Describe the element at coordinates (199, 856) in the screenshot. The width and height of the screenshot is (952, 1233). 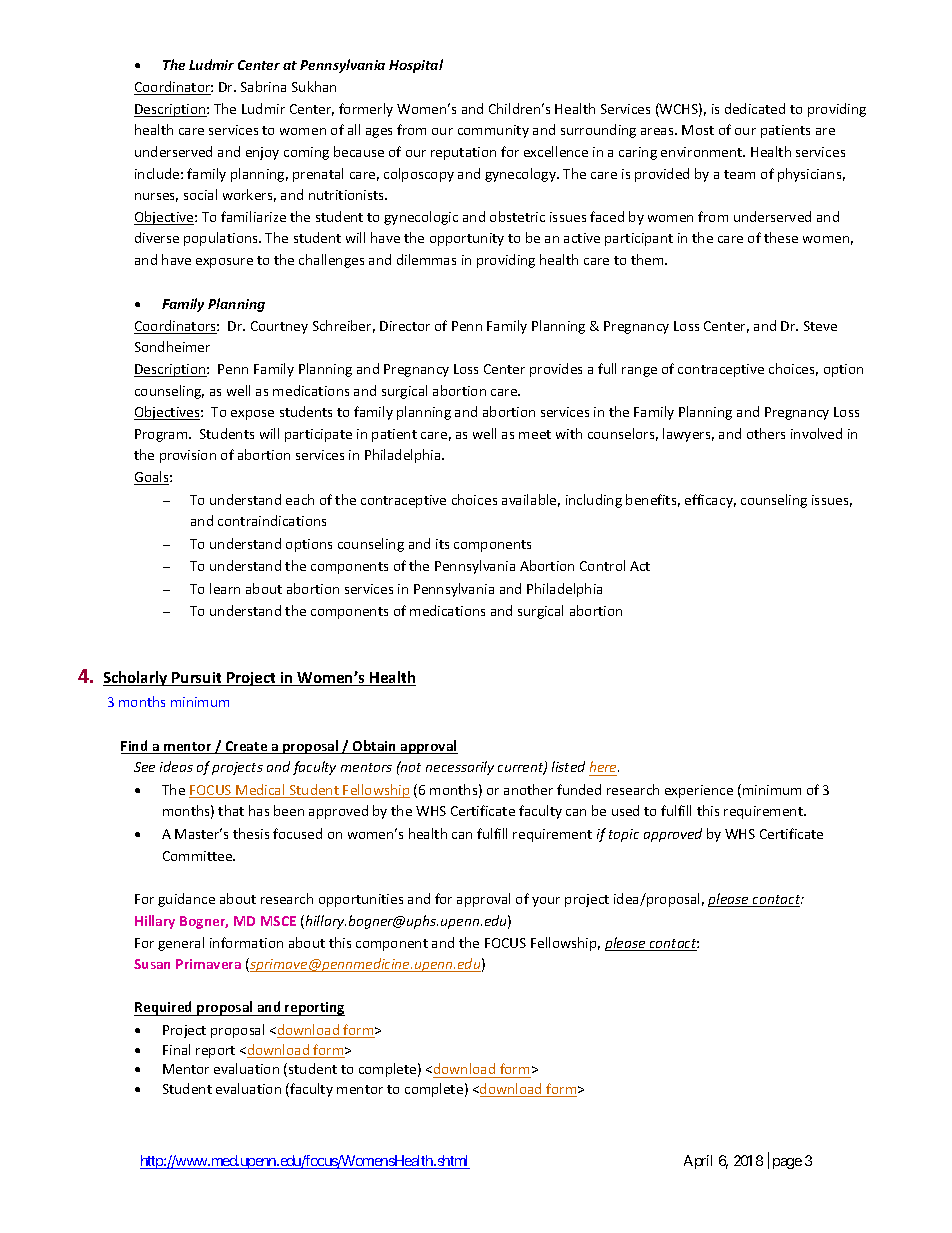
I see `Committee` at that location.
